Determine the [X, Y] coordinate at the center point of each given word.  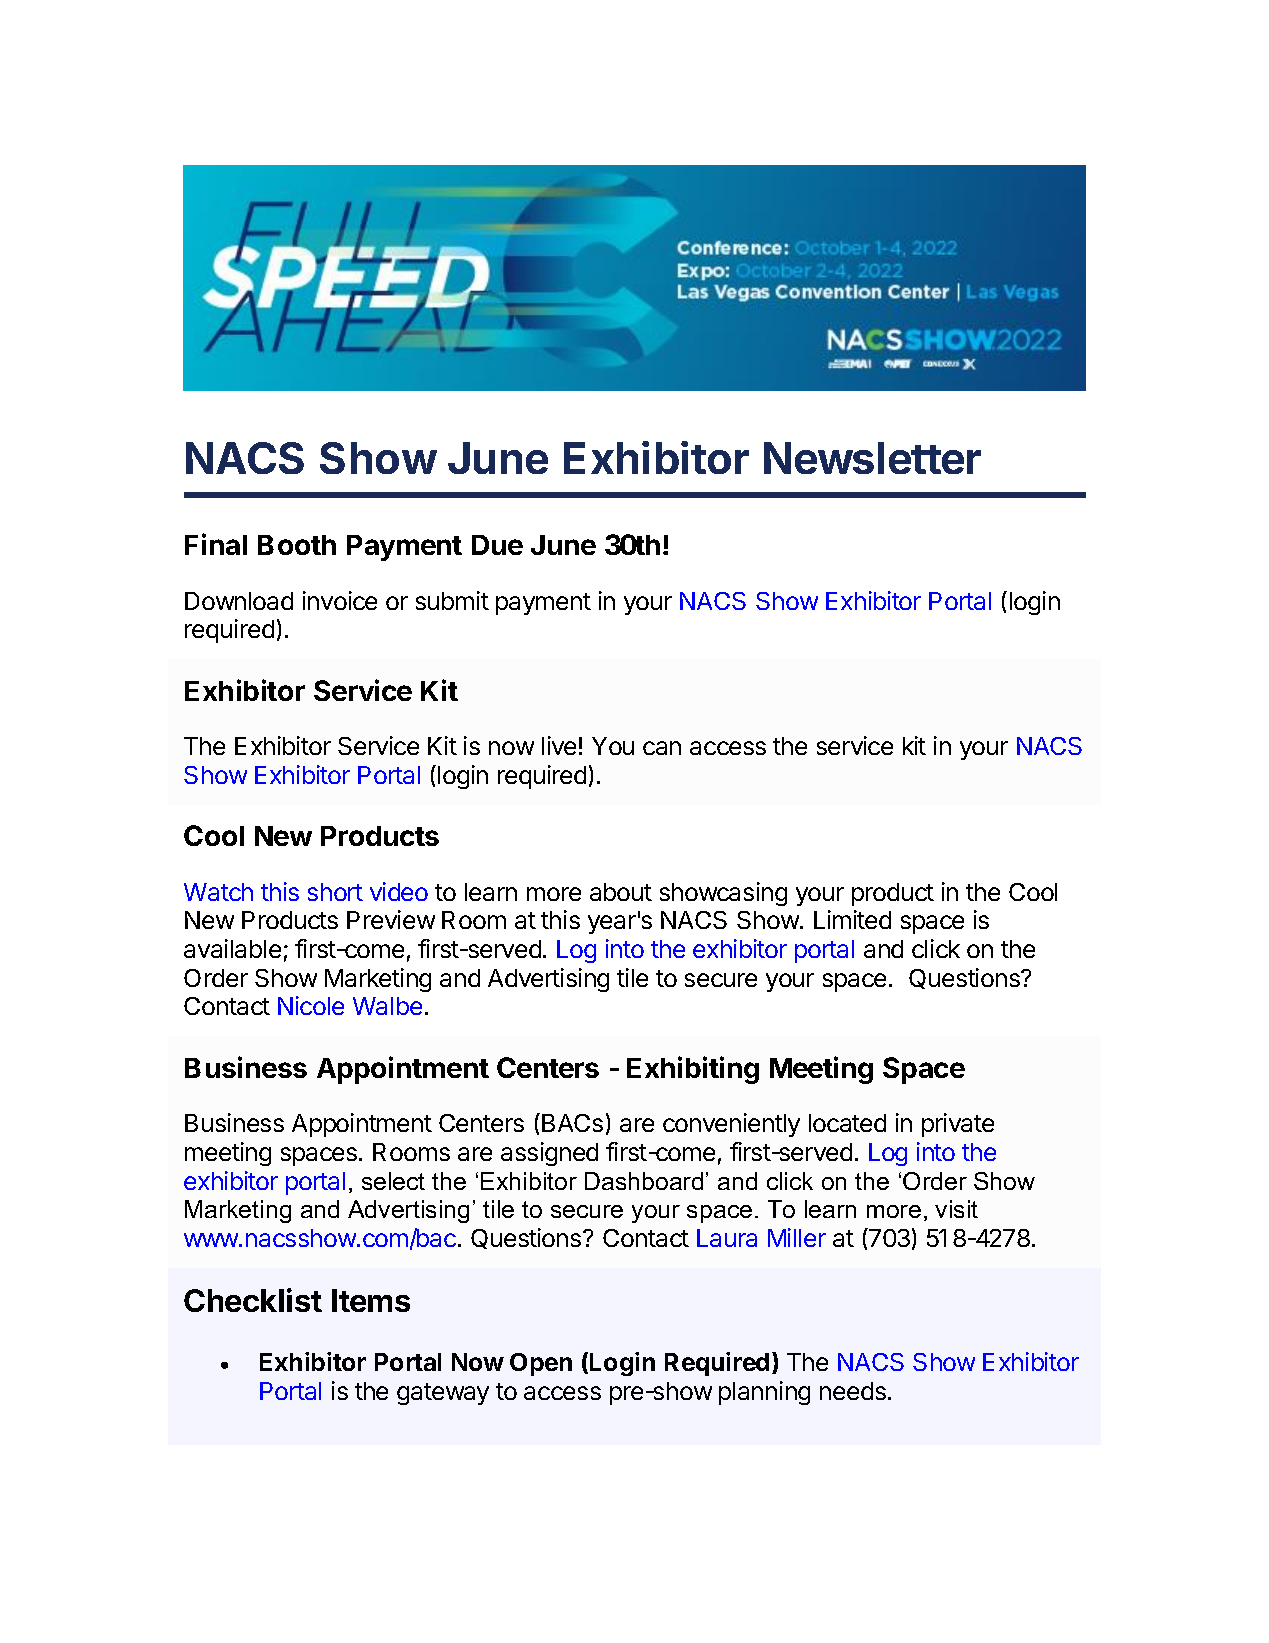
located [847, 1123]
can [662, 748]
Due [497, 545]
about [621, 892]
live [559, 745]
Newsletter [872, 458]
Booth [297, 545]
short [335, 892]
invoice [340, 600]
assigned [549, 1154]
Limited [852, 919]
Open [541, 1364]
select [393, 1181]
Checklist [253, 1300]
